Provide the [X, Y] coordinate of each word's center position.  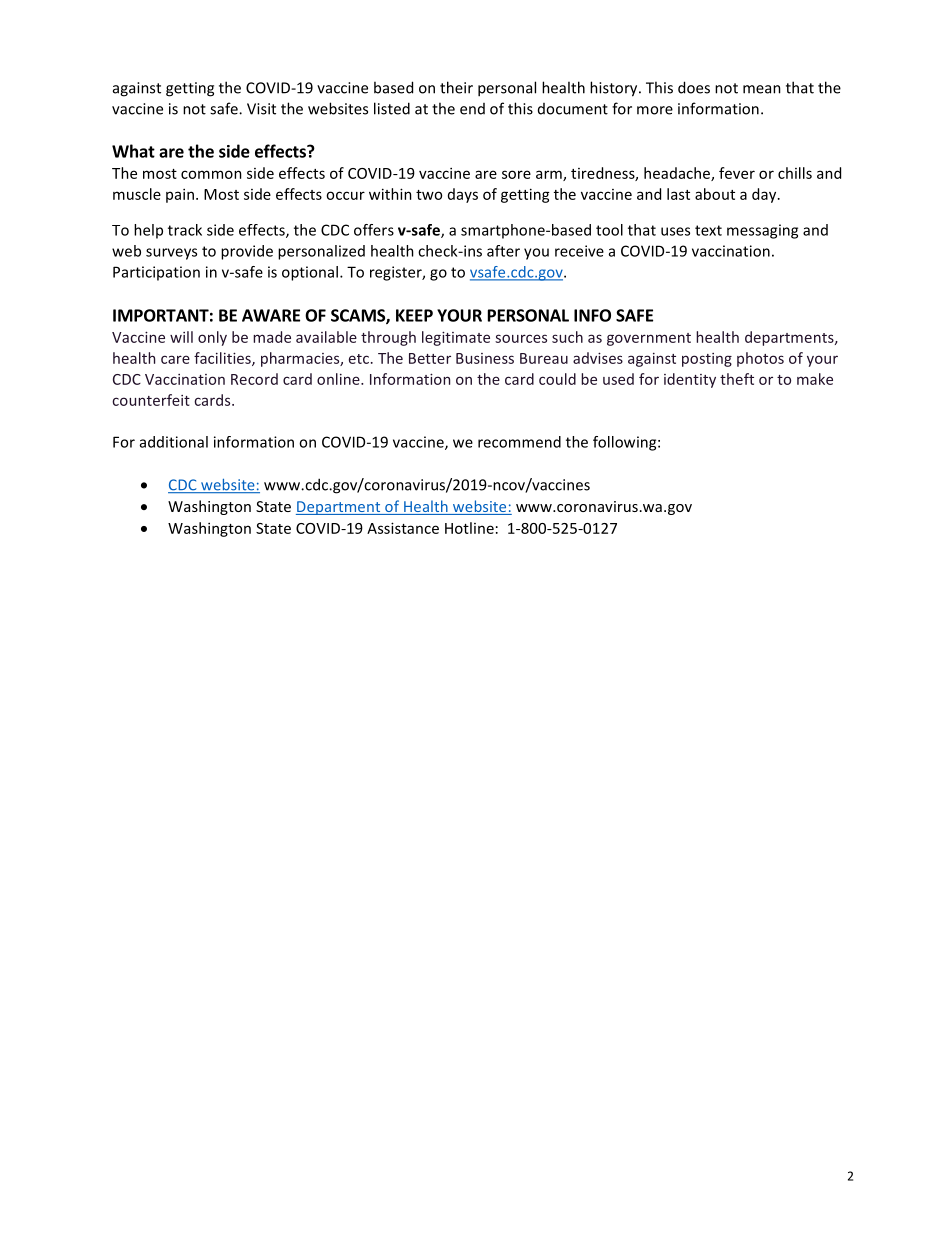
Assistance [403, 528]
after [503, 251]
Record [254, 379]
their [456, 87]
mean [762, 89]
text [708, 230]
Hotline [469, 528]
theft [737, 379]
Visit [261, 109]
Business [485, 358]
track [185, 230]
